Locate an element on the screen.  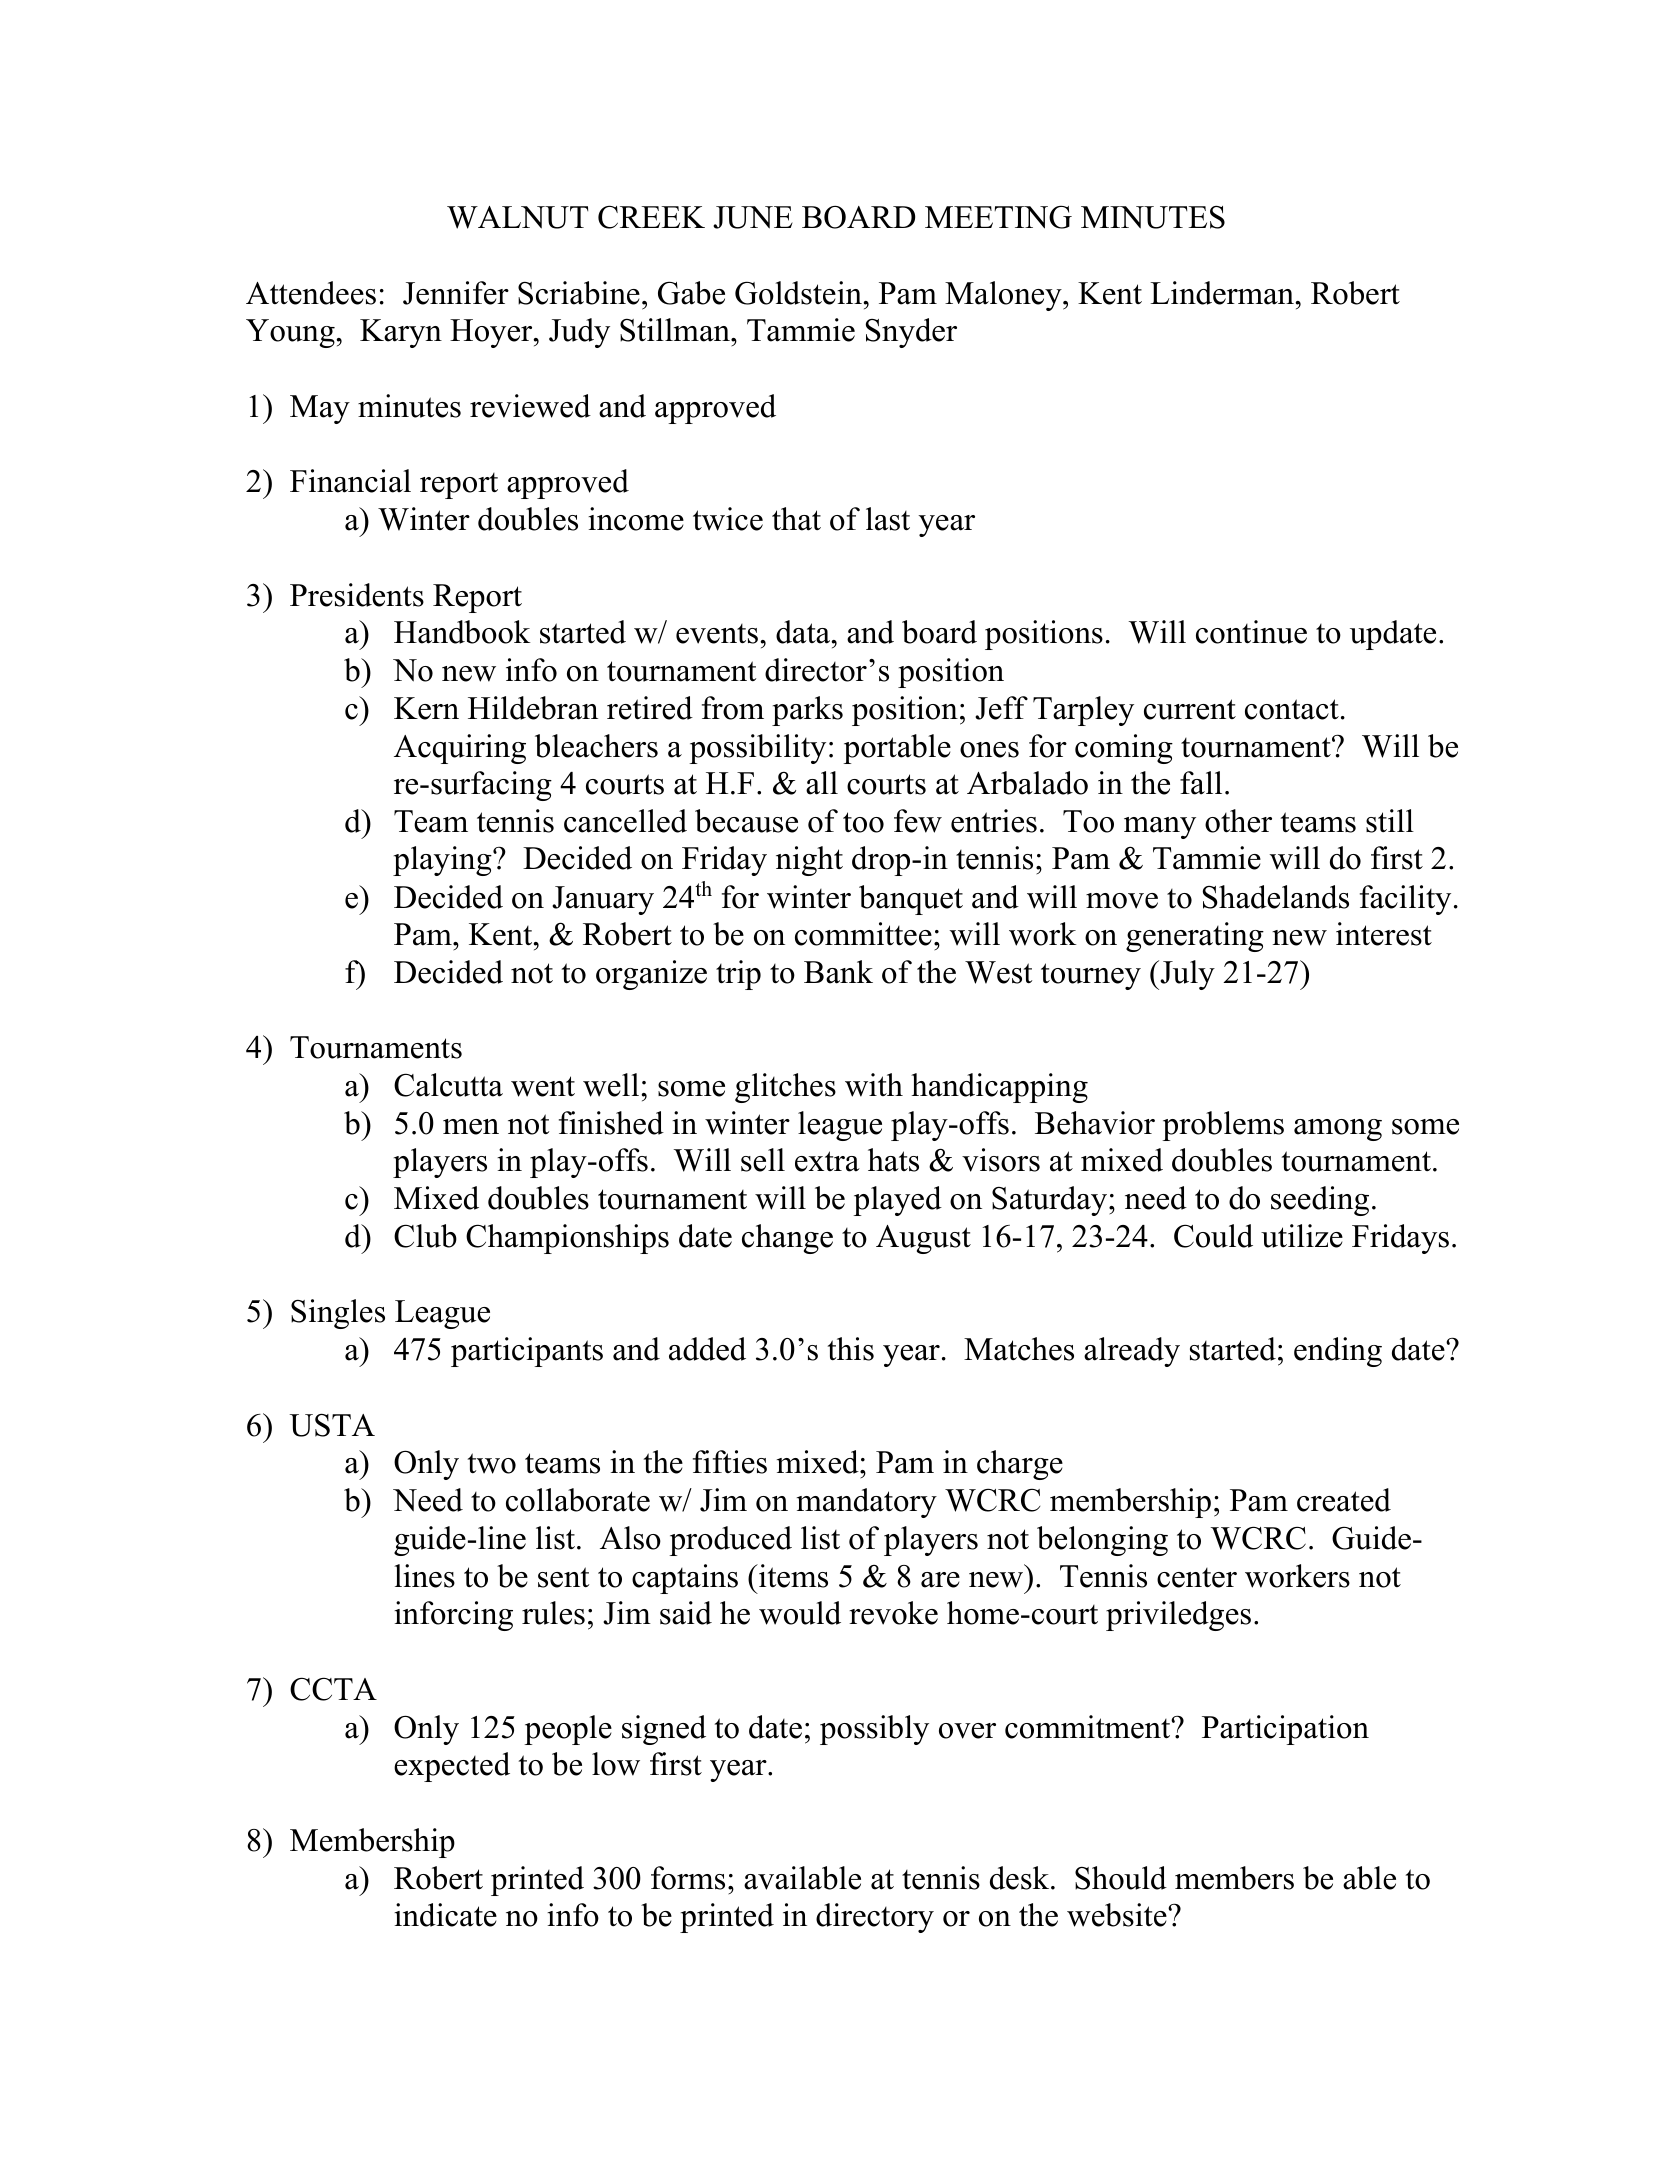
created is located at coordinates (1344, 1500).
